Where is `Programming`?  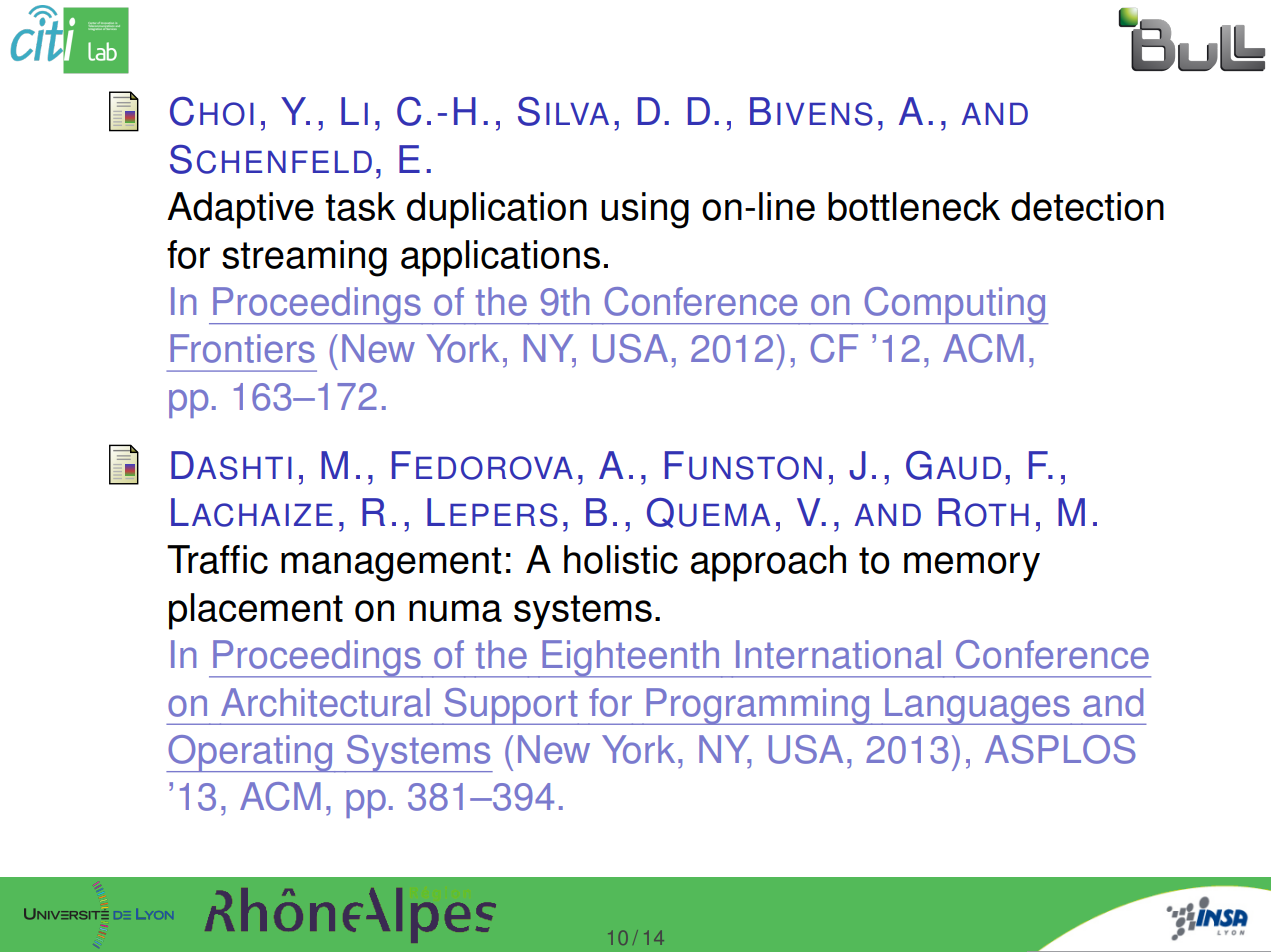 Programming is located at coordinates (757, 706).
